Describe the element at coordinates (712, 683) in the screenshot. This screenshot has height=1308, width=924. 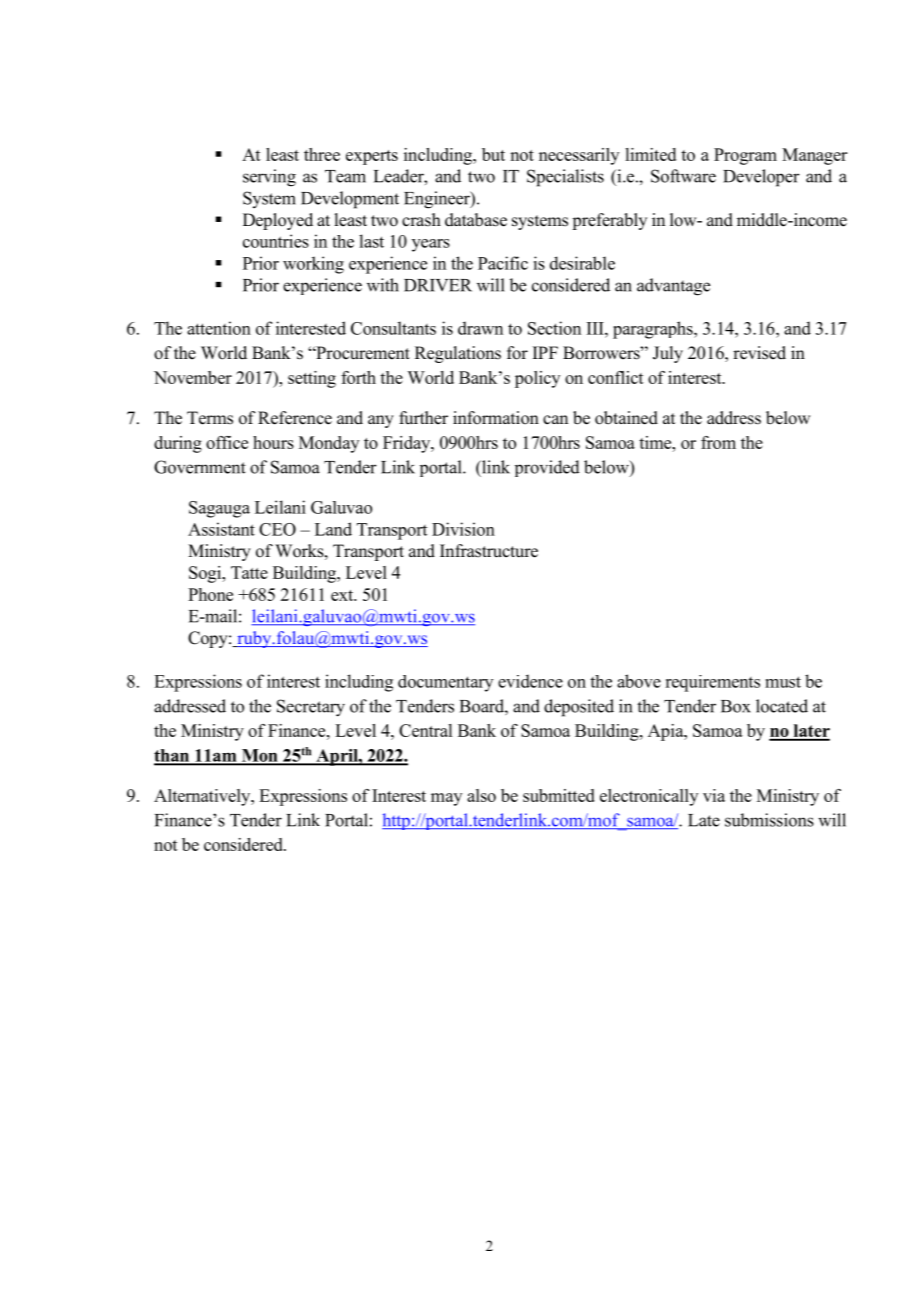
I see `requirements` at that location.
